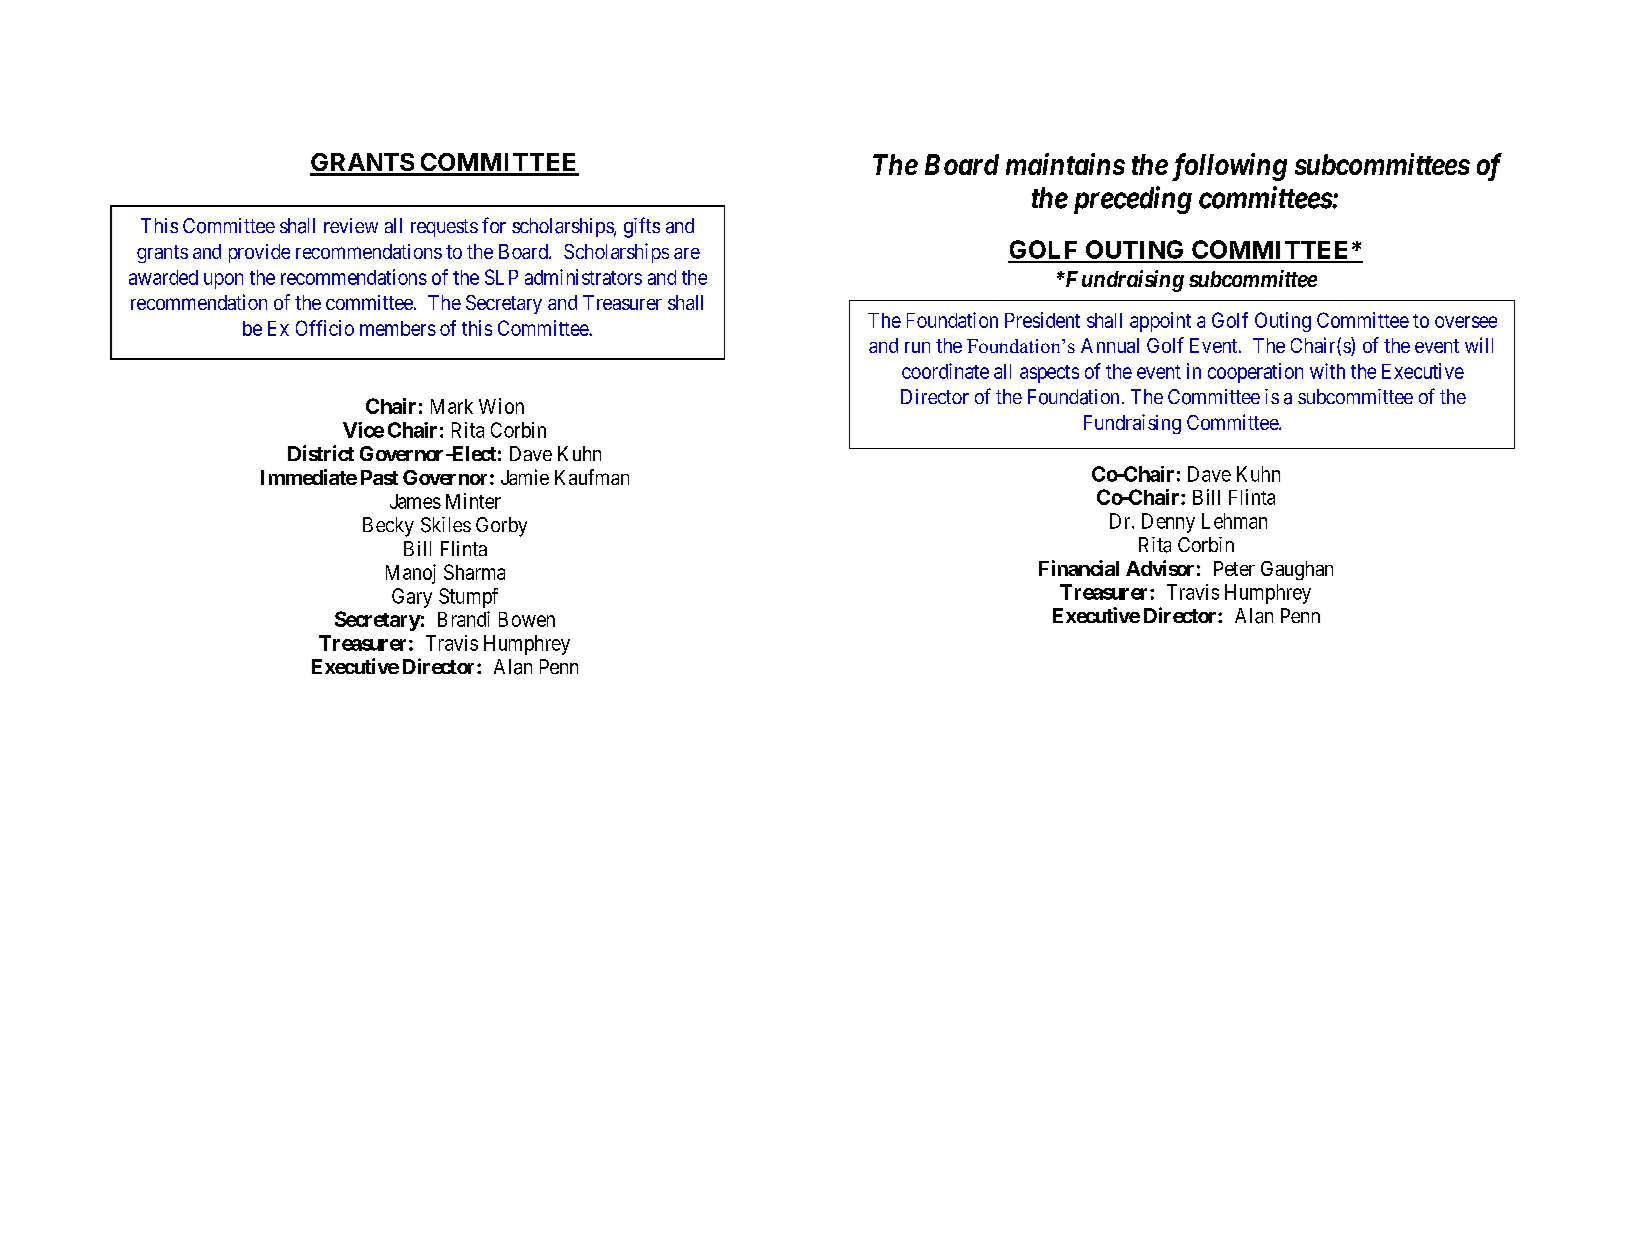  I want to click on Gary, so click(412, 598).
